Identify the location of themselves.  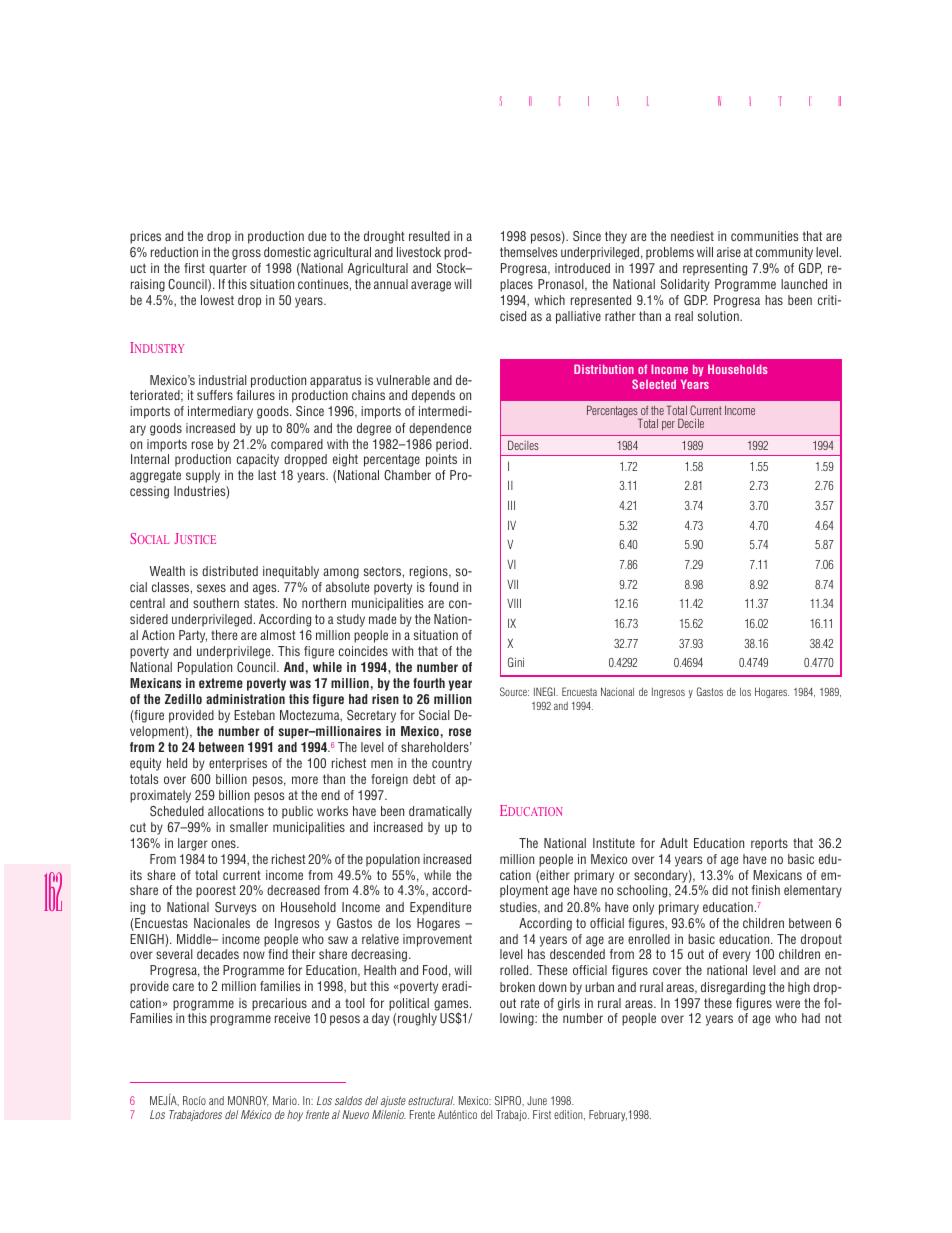
(528, 252).
